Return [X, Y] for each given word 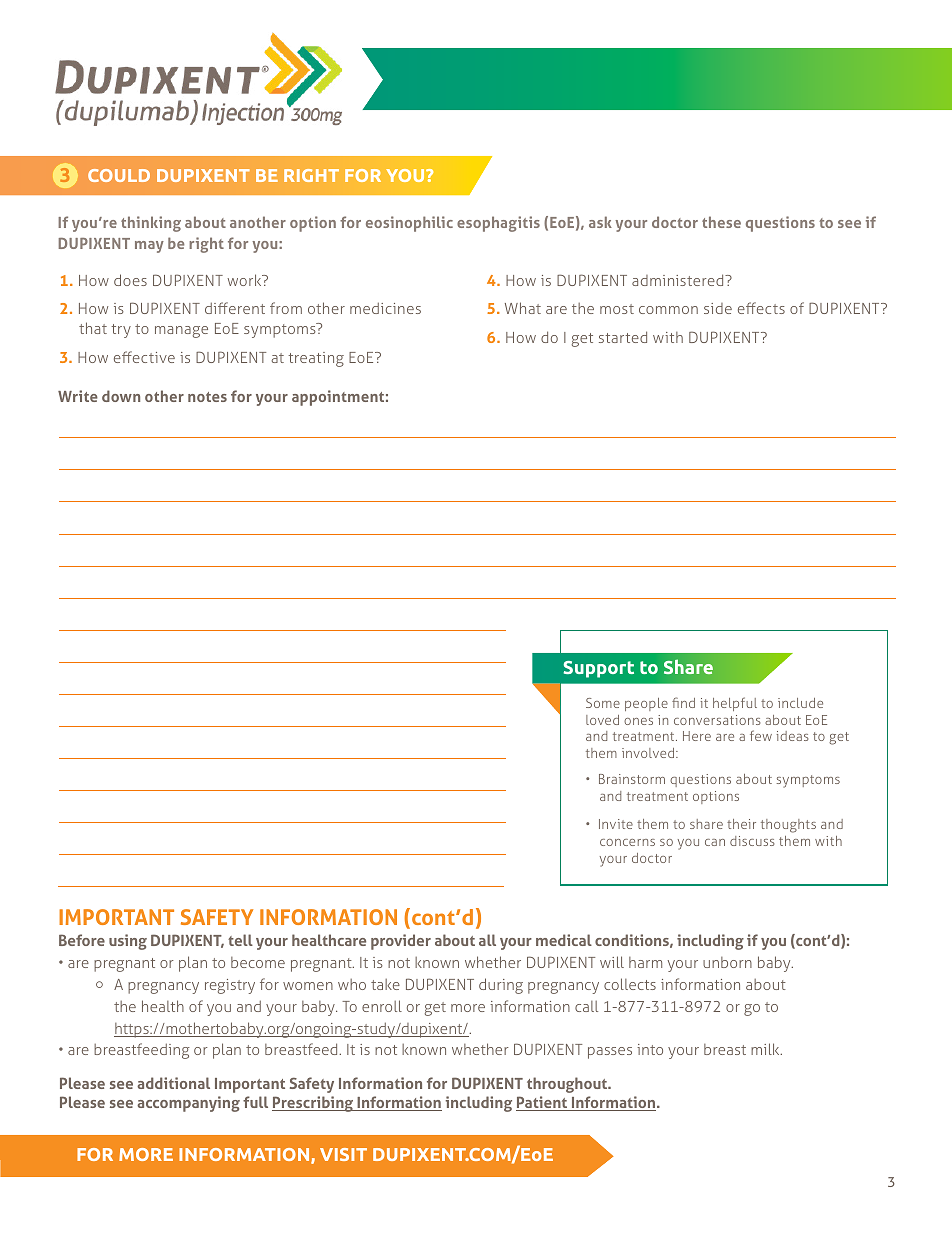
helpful [735, 704]
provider [401, 942]
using [128, 942]
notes [207, 397]
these [721, 222]
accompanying [188, 1104]
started [623, 337]
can [715, 842]
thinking [151, 224]
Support [598, 669]
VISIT [343, 1154]
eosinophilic [409, 224]
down [121, 396]
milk [766, 1049]
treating [316, 359]
